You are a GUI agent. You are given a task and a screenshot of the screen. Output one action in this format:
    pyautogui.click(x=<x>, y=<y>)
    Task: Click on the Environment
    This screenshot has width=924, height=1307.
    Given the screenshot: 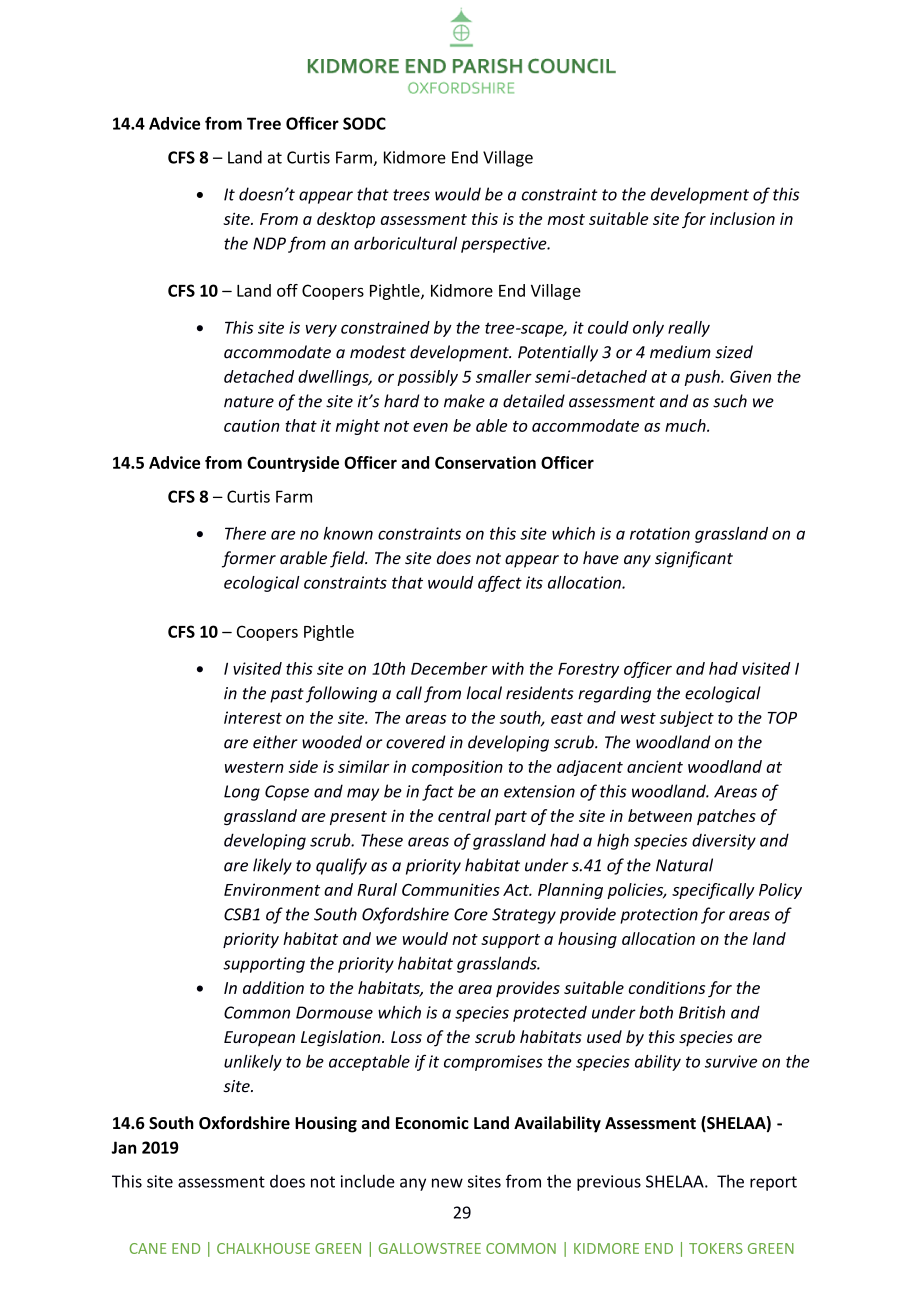 What is the action you would take?
    pyautogui.click(x=272, y=889)
